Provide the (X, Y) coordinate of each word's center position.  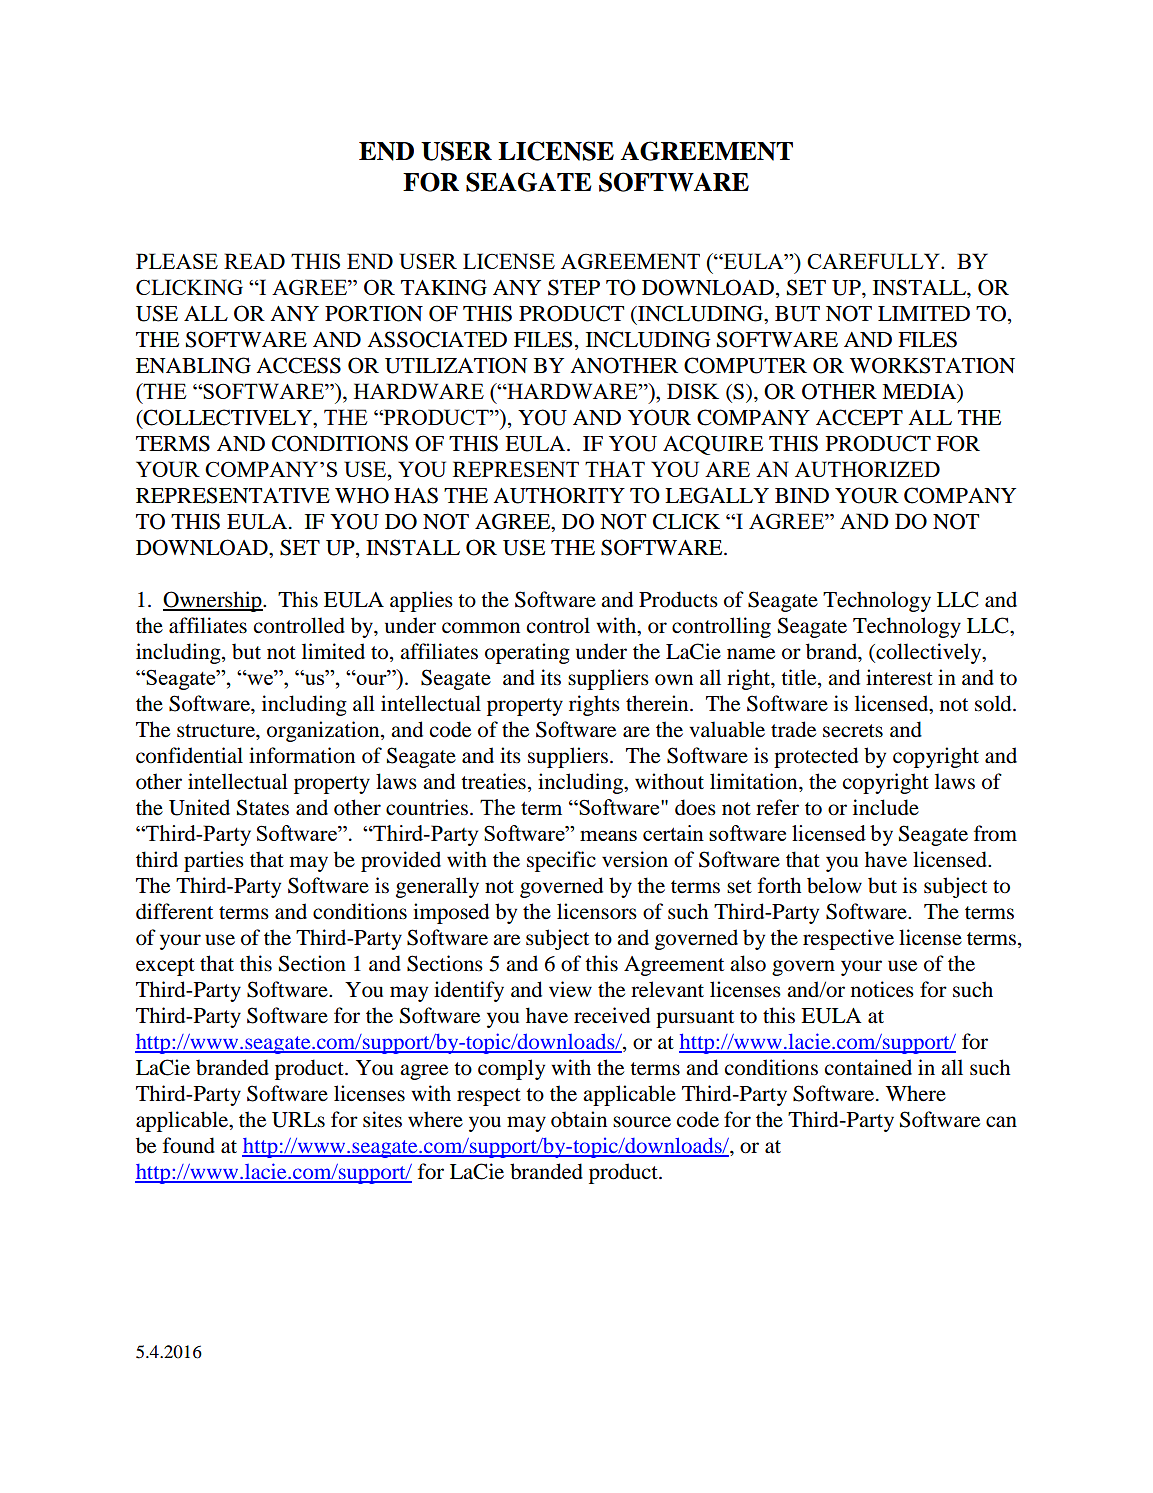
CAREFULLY (874, 261)
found (189, 1145)
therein (658, 703)
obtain (579, 1119)
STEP (574, 287)
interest (899, 677)
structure (217, 731)
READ (254, 261)
